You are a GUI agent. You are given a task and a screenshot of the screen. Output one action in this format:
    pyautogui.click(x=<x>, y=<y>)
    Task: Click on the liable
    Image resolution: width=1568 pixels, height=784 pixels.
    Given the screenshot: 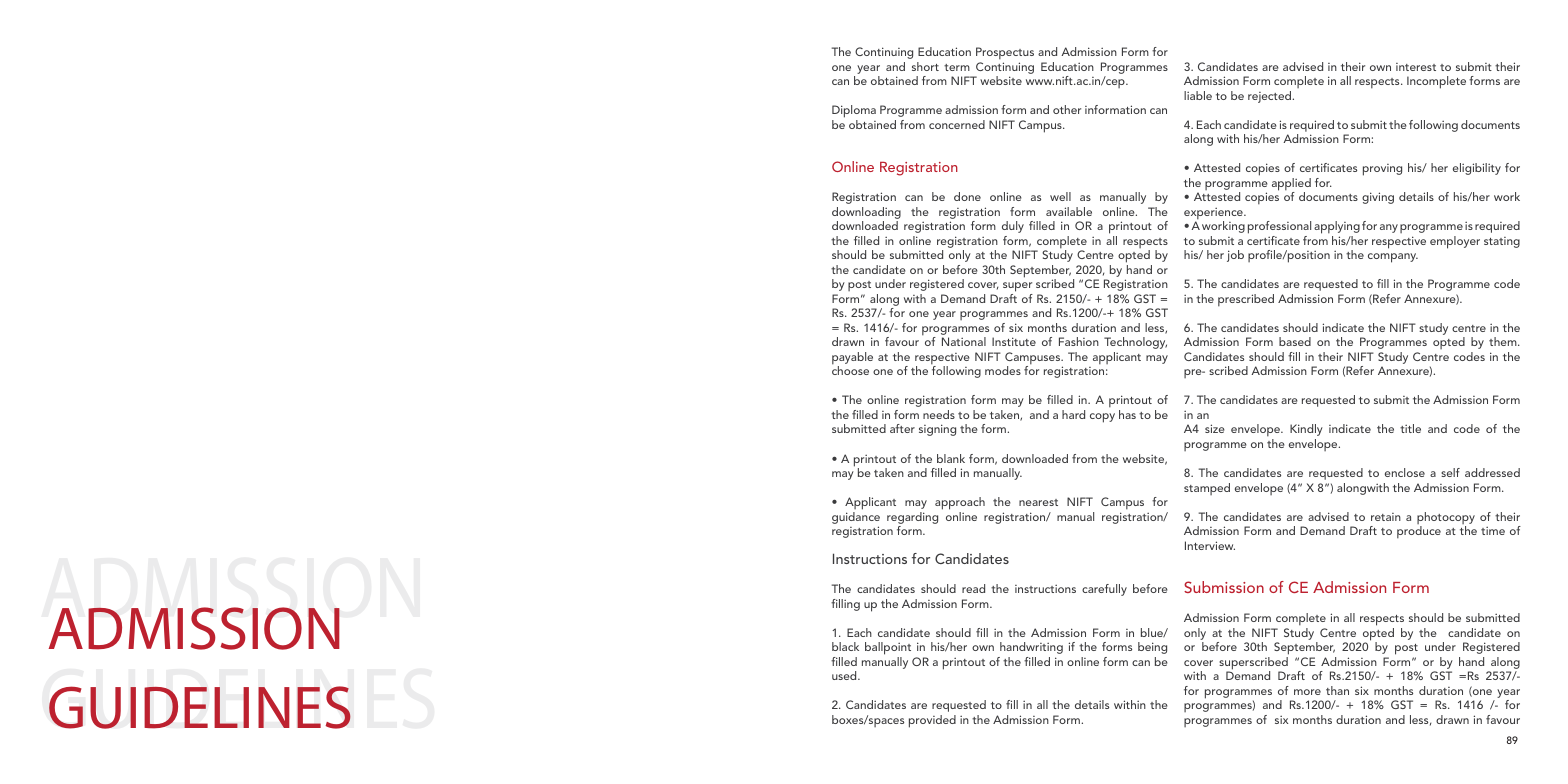 What is the action you would take?
    pyautogui.click(x=1198, y=95)
